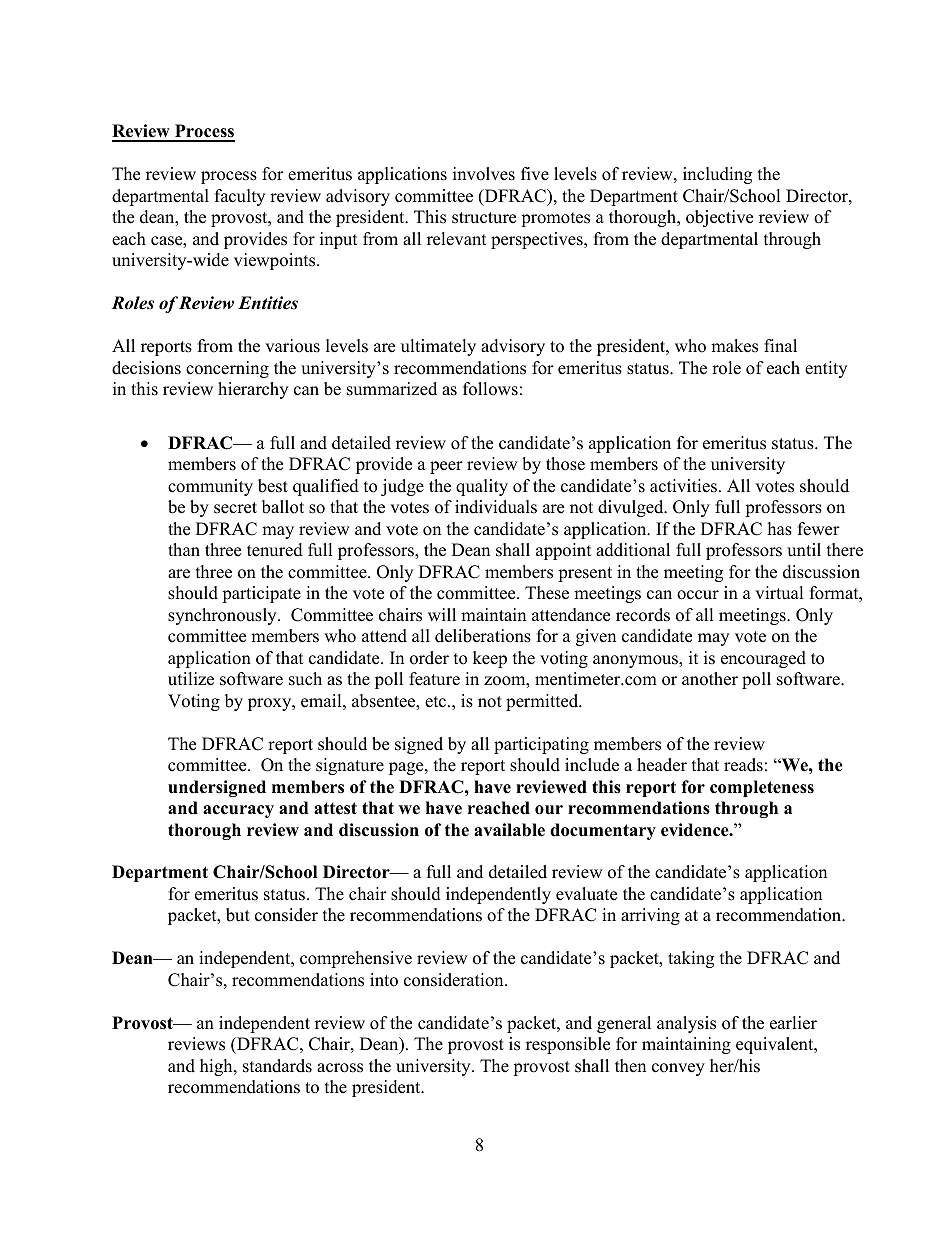 This page has height=1233, width=952. I want to click on high, so click(217, 1067).
